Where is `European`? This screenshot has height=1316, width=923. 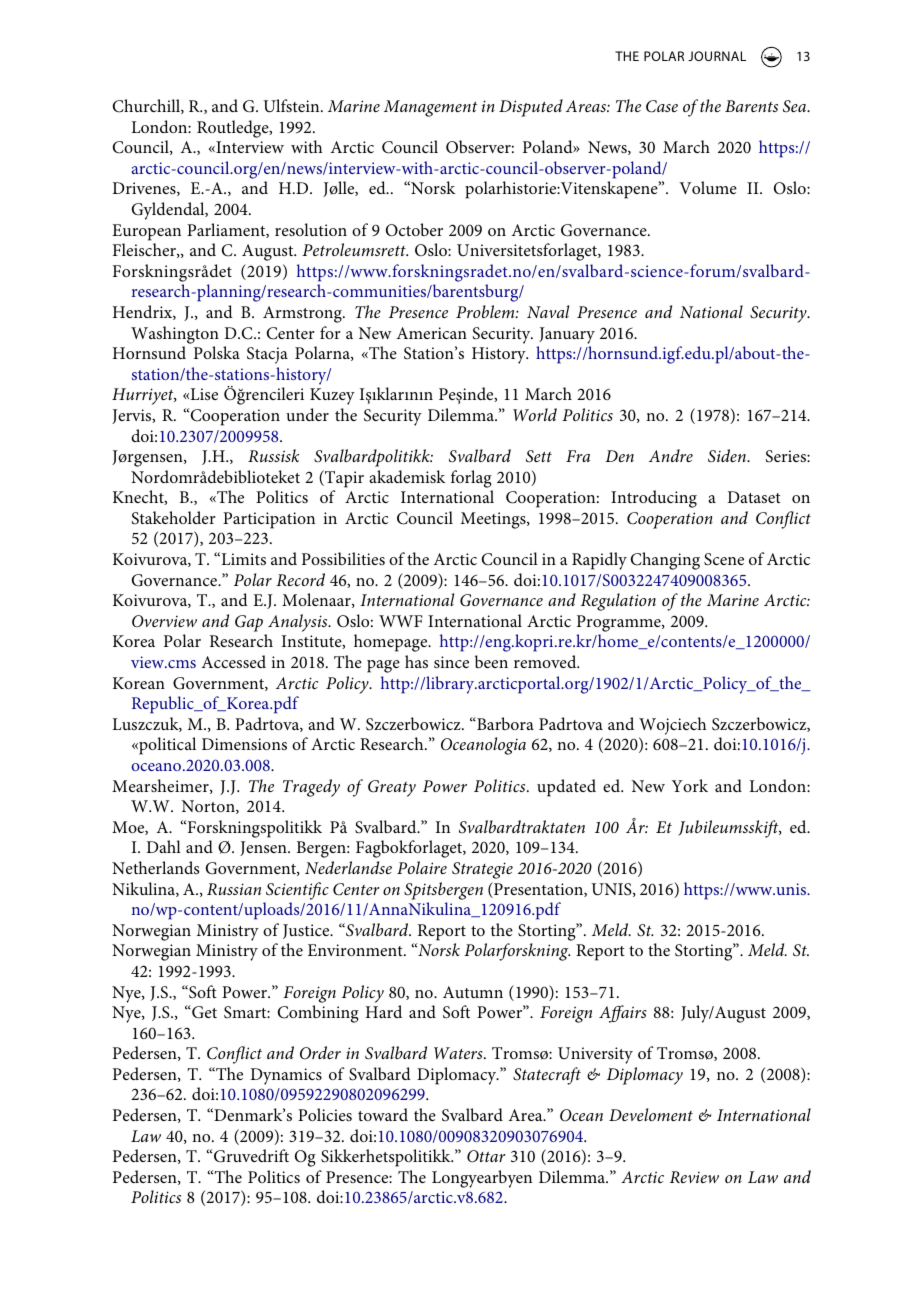 European is located at coordinates (146, 232).
